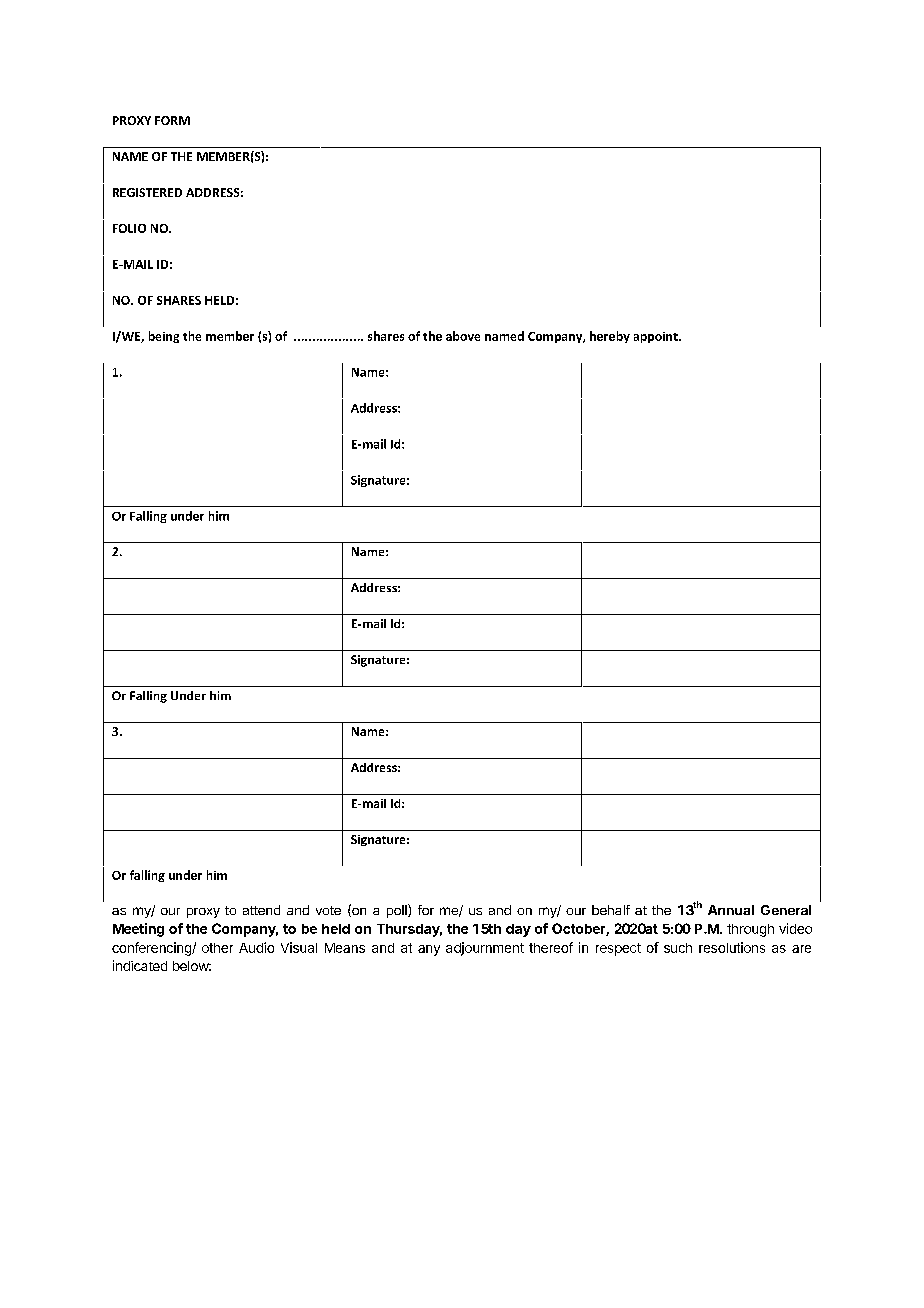  I want to click on other, so click(217, 948).
